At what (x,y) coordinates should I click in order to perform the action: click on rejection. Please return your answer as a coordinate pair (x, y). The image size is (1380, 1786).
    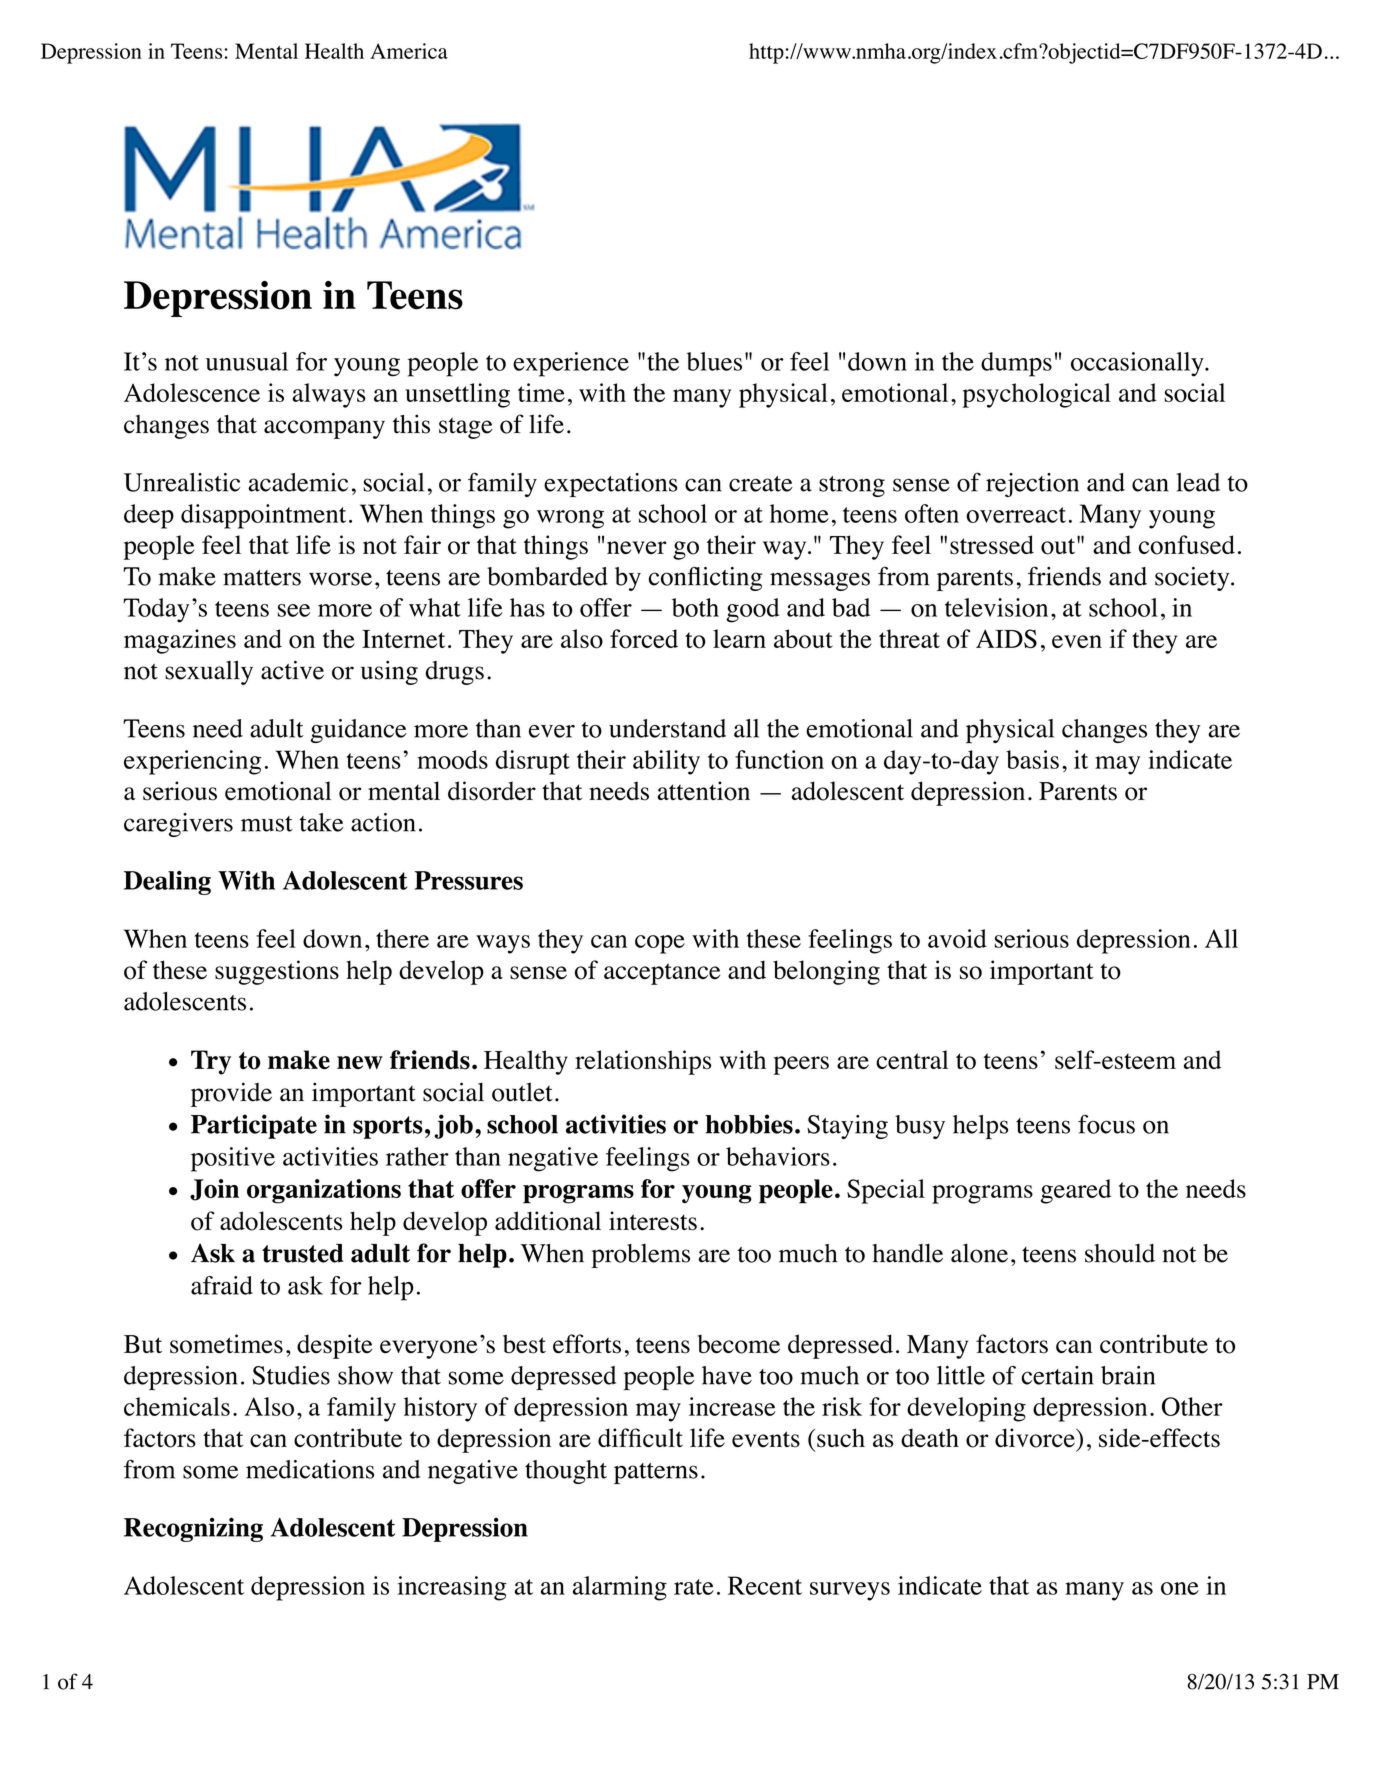
    Looking at the image, I should click on (1032, 485).
